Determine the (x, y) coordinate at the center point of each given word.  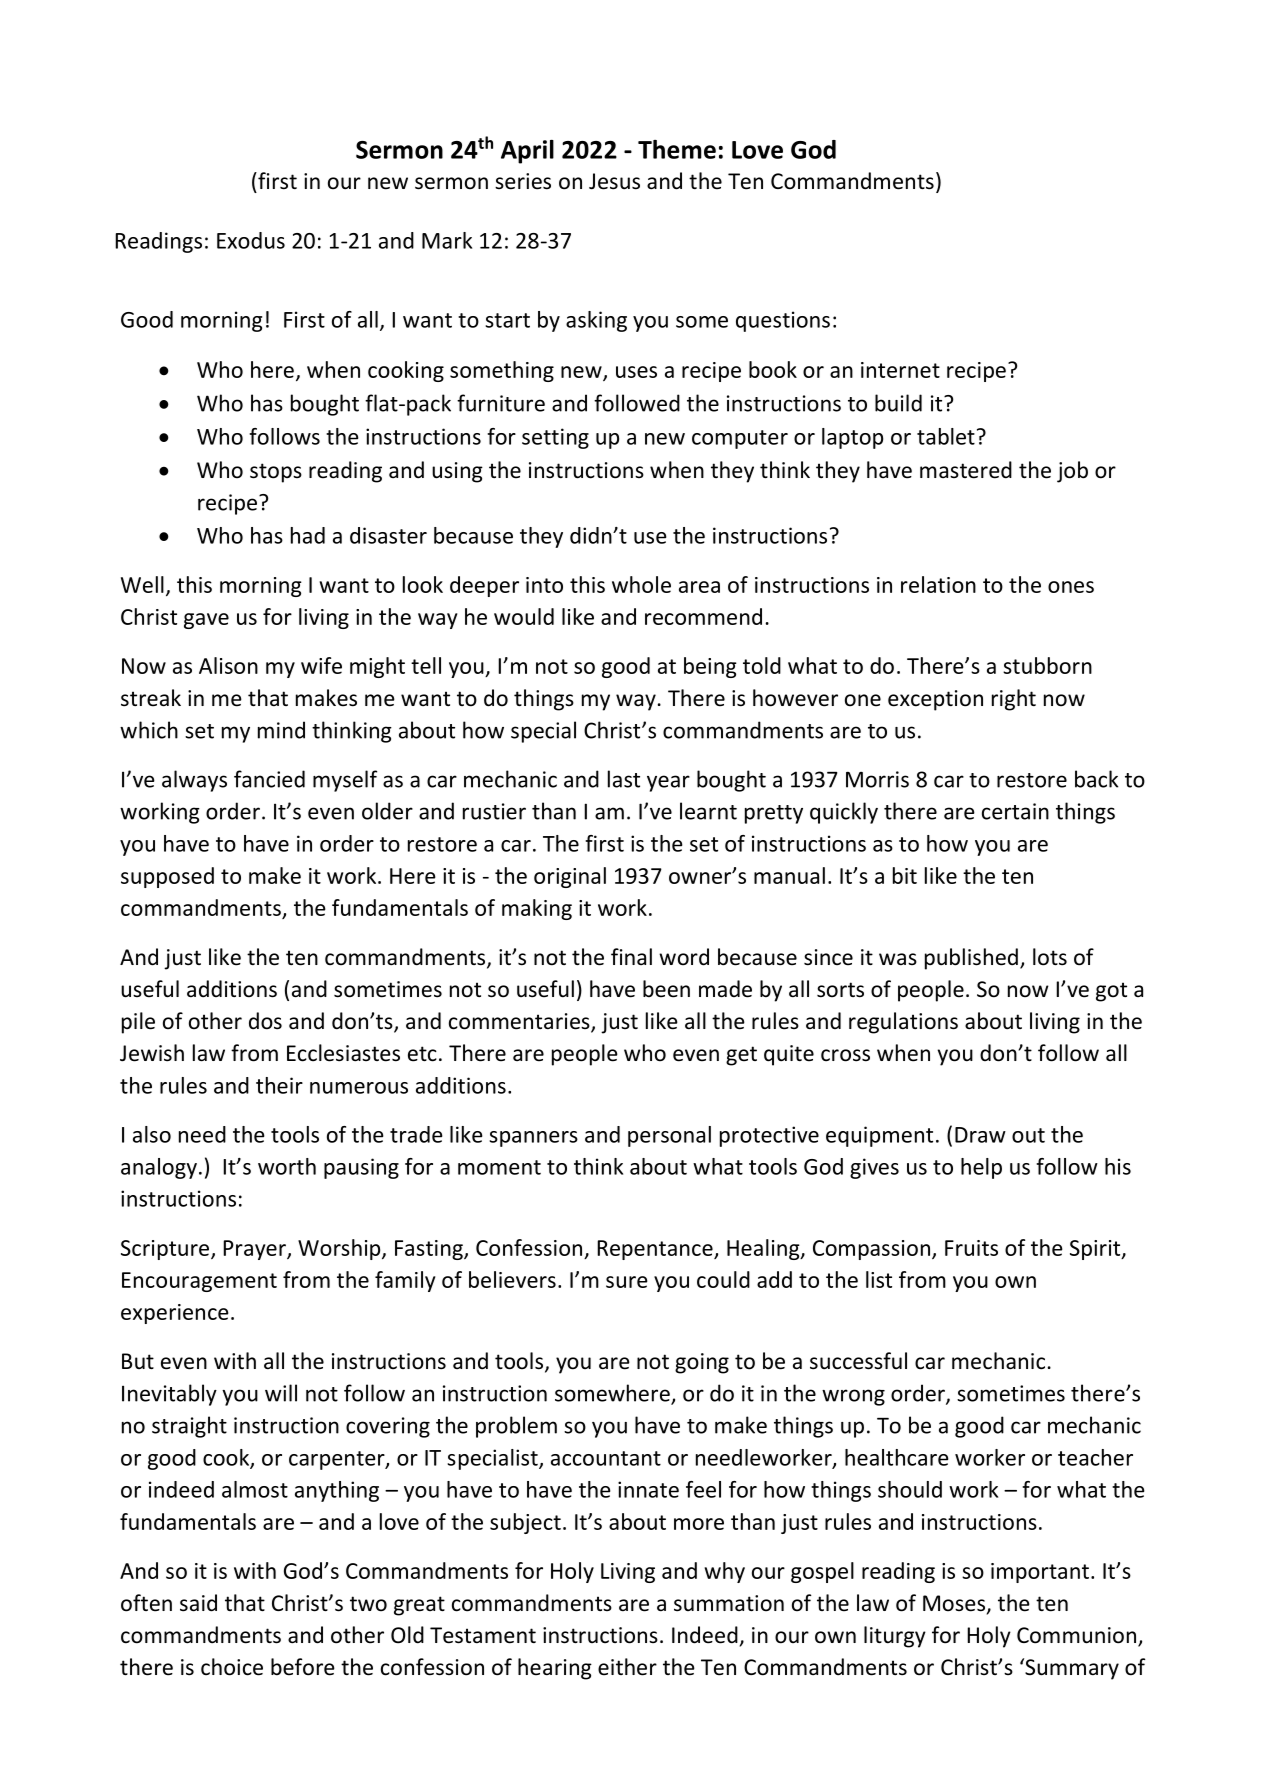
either (627, 1667)
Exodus (251, 240)
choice (232, 1667)
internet (900, 370)
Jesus (614, 181)
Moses (954, 1603)
